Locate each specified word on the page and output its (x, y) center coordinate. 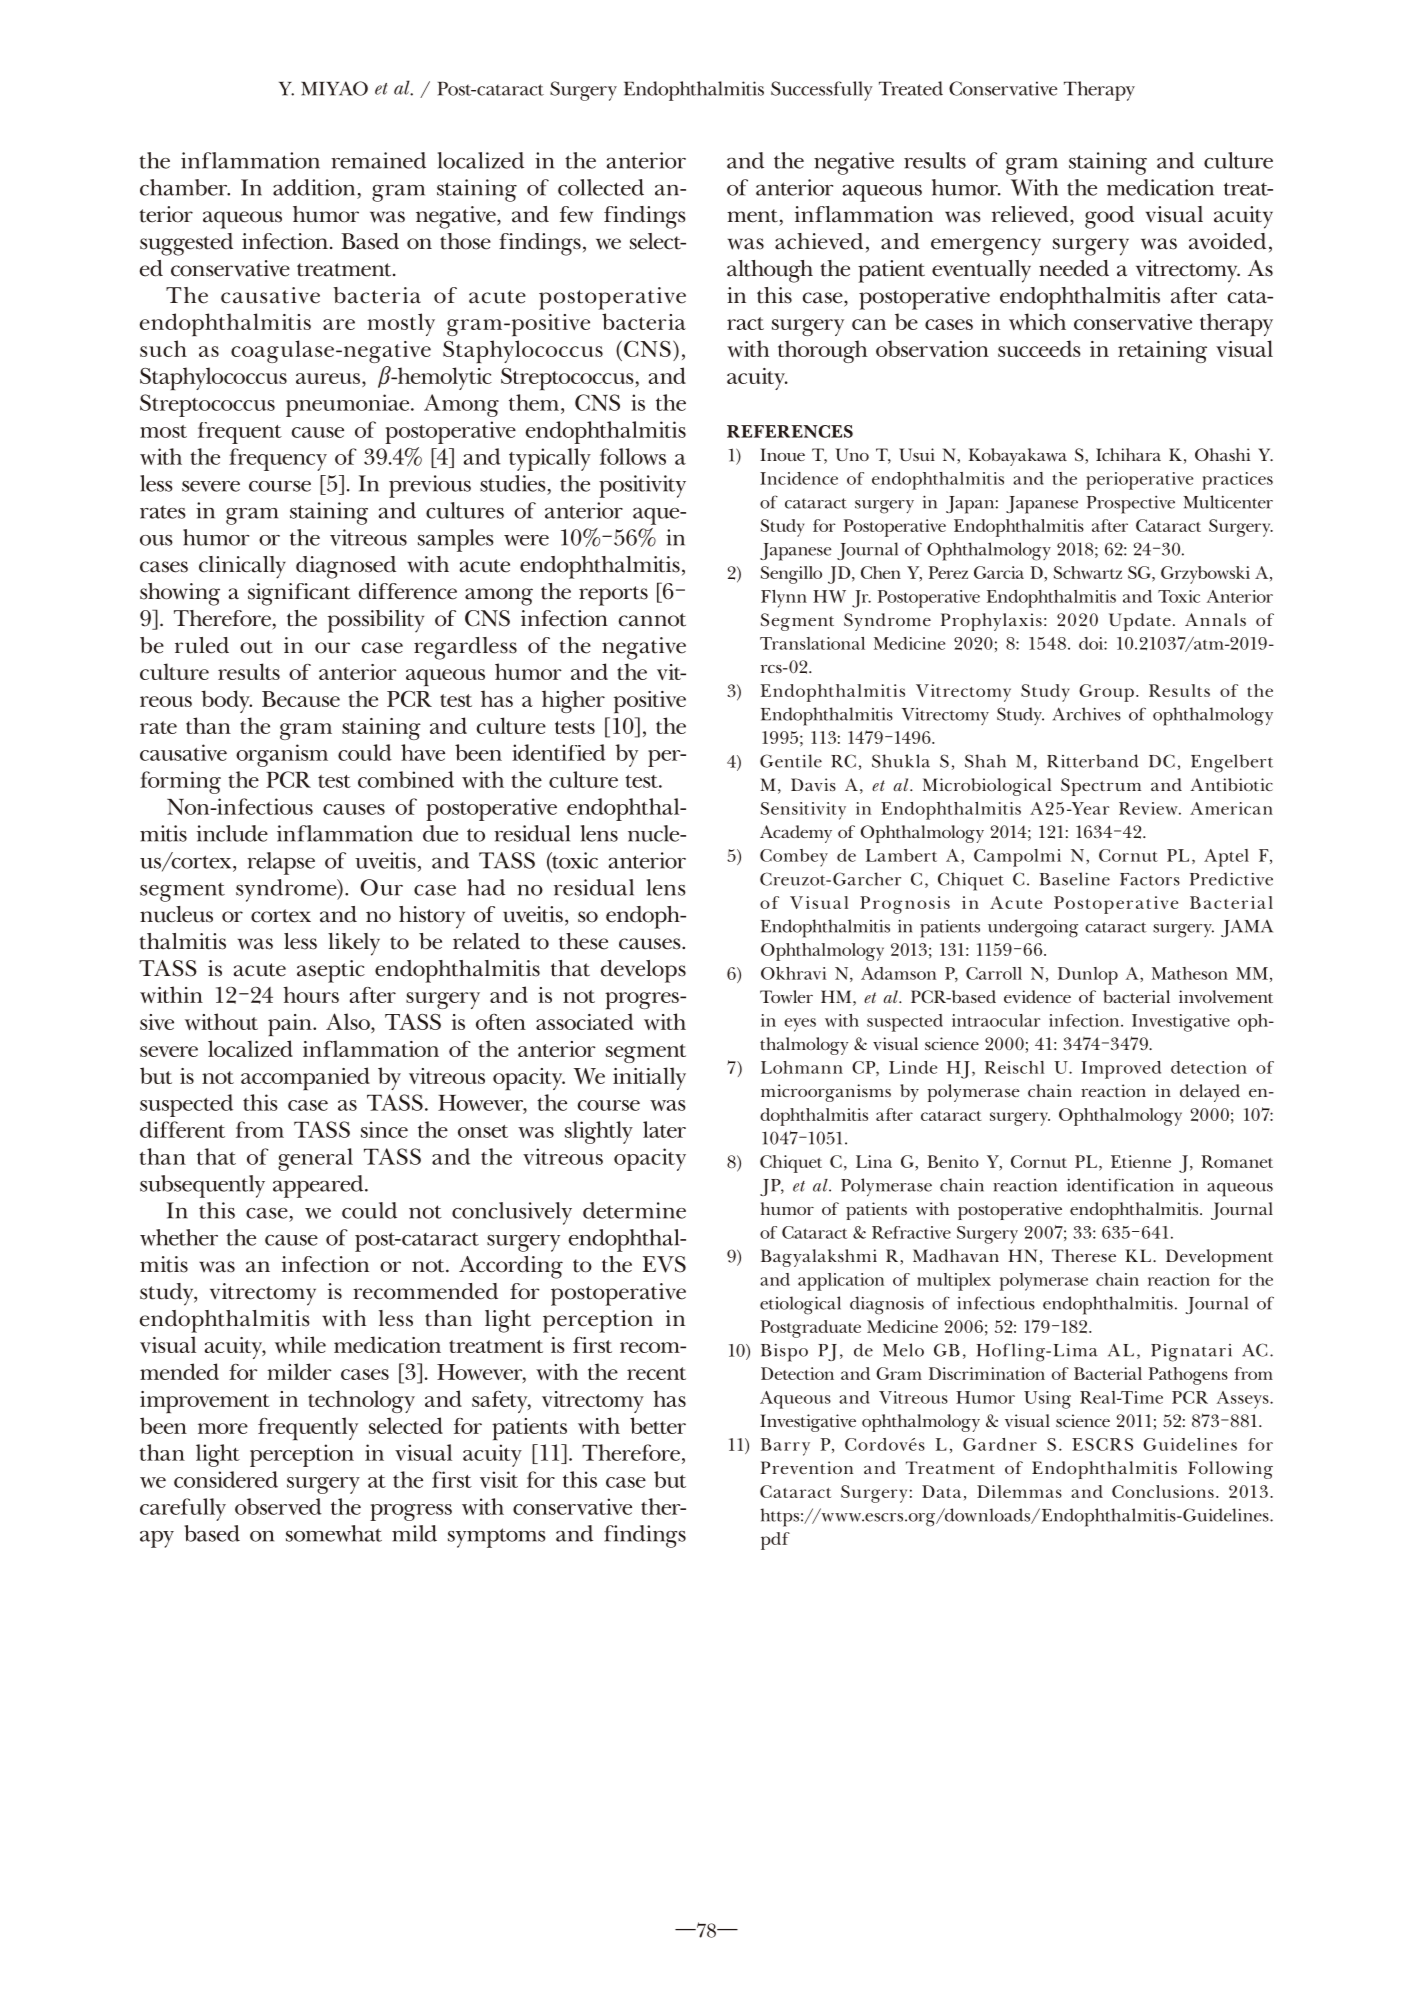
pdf (775, 1541)
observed (278, 1506)
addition (314, 187)
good (1109, 217)
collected (601, 187)
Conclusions (1163, 1491)
